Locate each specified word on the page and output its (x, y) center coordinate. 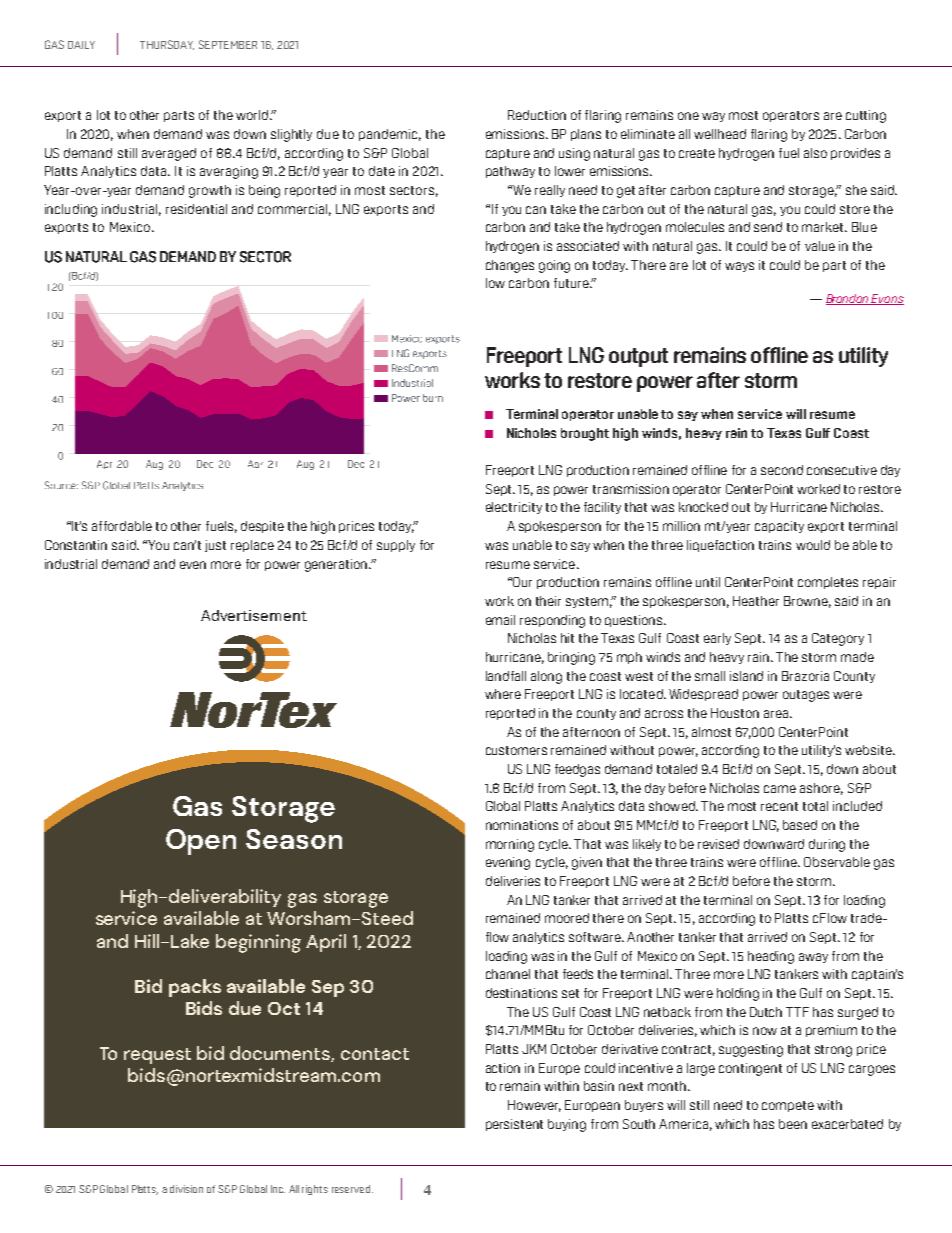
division (186, 1189)
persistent (514, 1125)
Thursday (167, 45)
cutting (866, 116)
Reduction (537, 115)
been (793, 1124)
